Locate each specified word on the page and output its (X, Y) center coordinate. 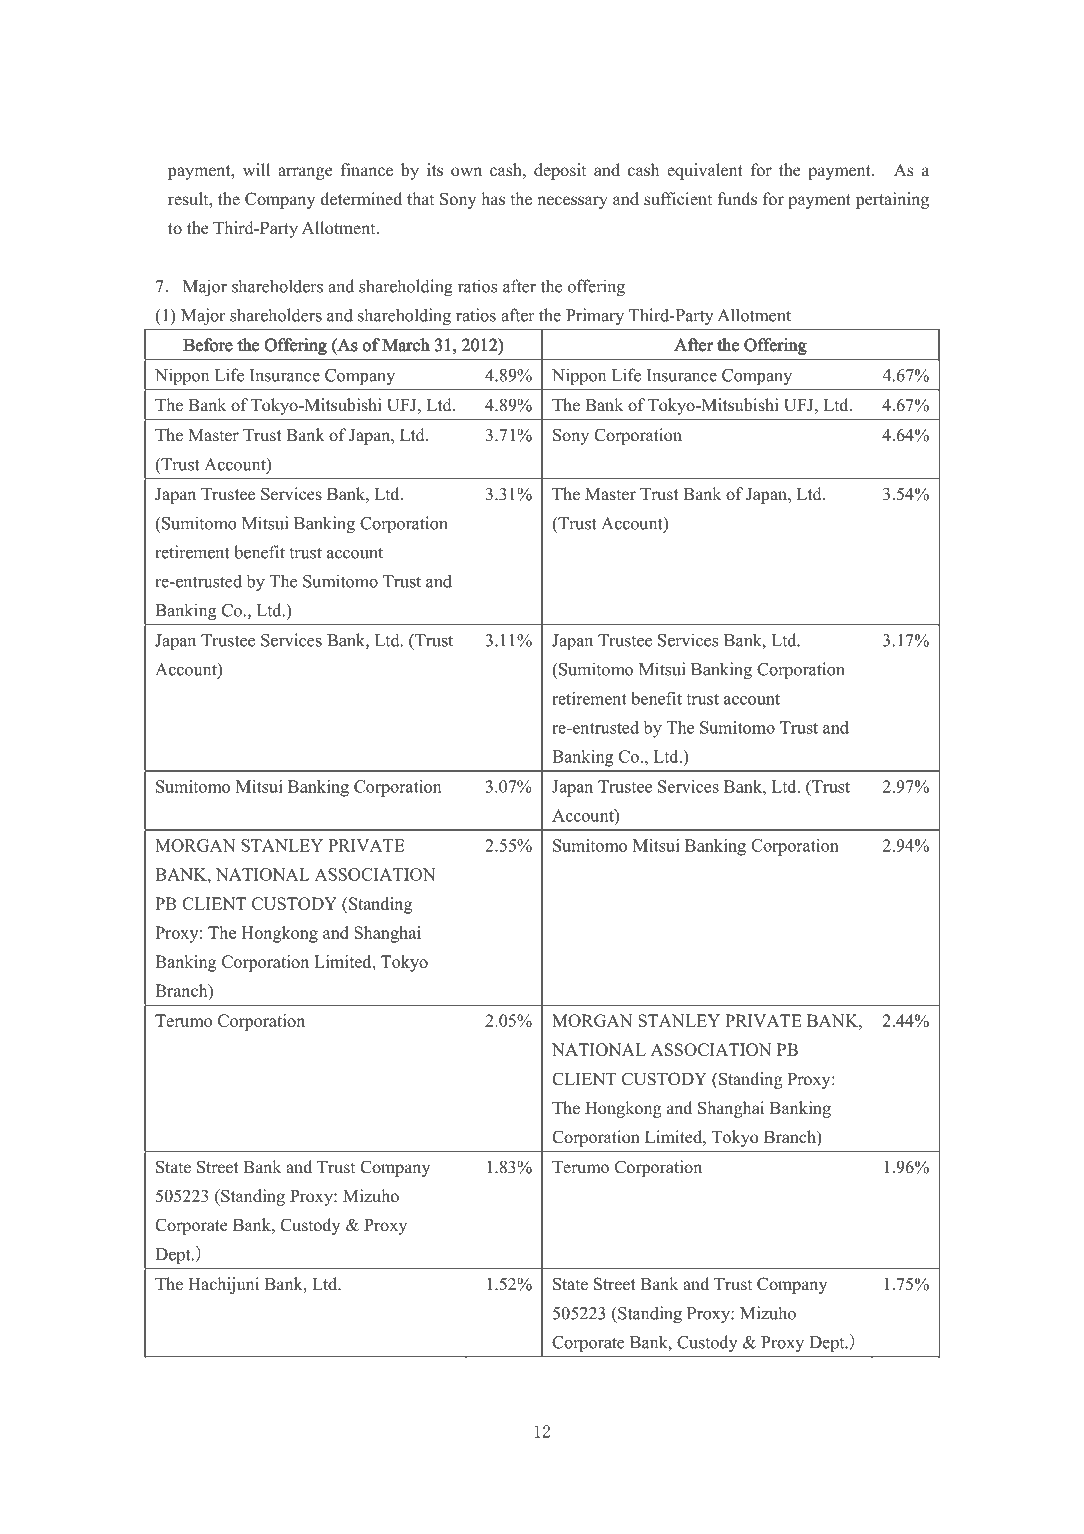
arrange (305, 173)
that (420, 198)
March (406, 344)
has (493, 199)
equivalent (705, 171)
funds (737, 199)
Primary (595, 316)
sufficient (678, 199)
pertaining (892, 200)
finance (367, 170)
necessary (572, 202)
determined (361, 199)
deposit (560, 171)
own (466, 172)
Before (208, 344)
